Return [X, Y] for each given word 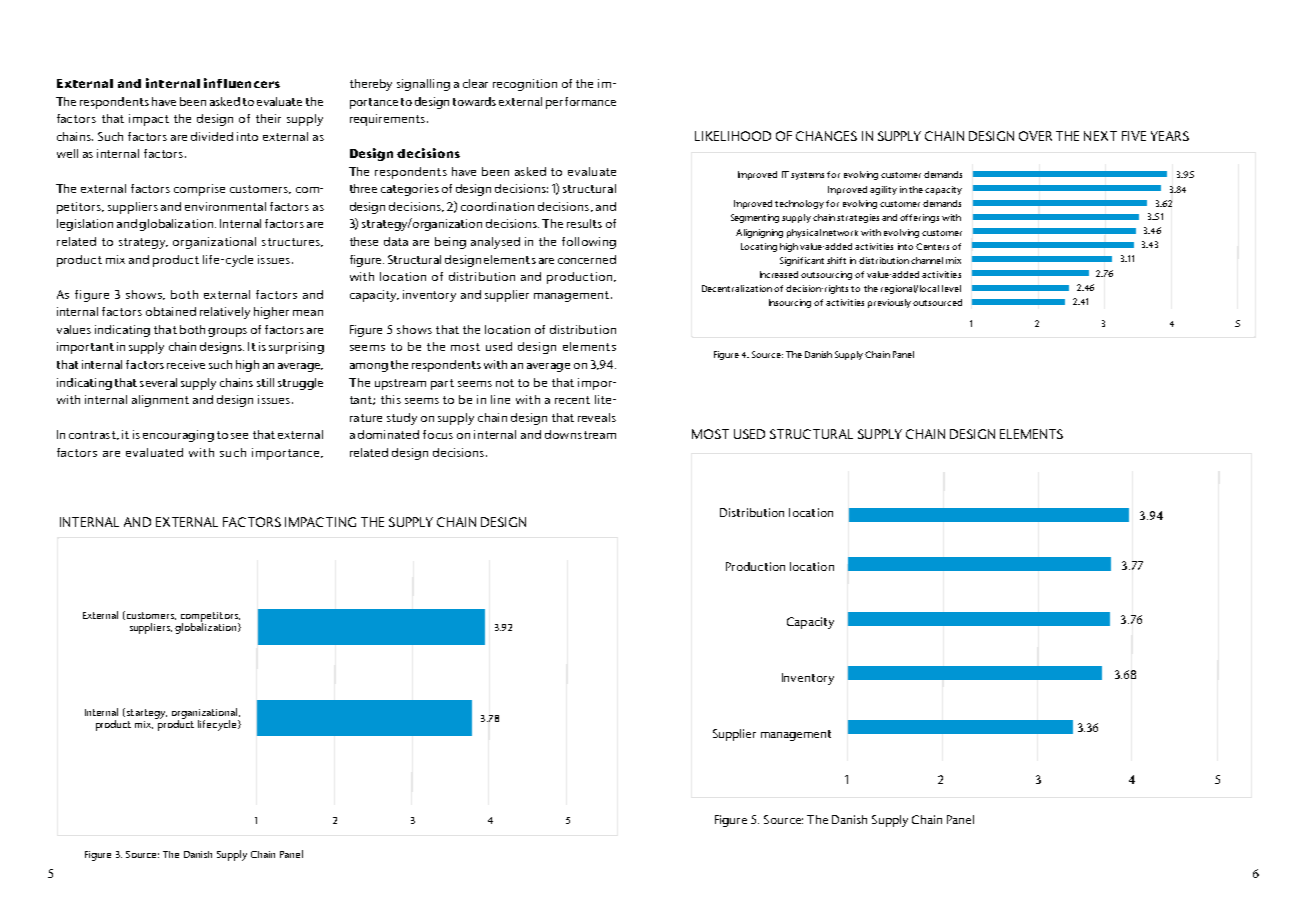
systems [807, 176]
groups [227, 332]
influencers [242, 83]
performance [581, 103]
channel [927, 260]
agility [883, 190]
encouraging [178, 436]
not [505, 383]
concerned [587, 259]
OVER [1035, 136]
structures [292, 242]
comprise [199, 190]
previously [889, 303]
